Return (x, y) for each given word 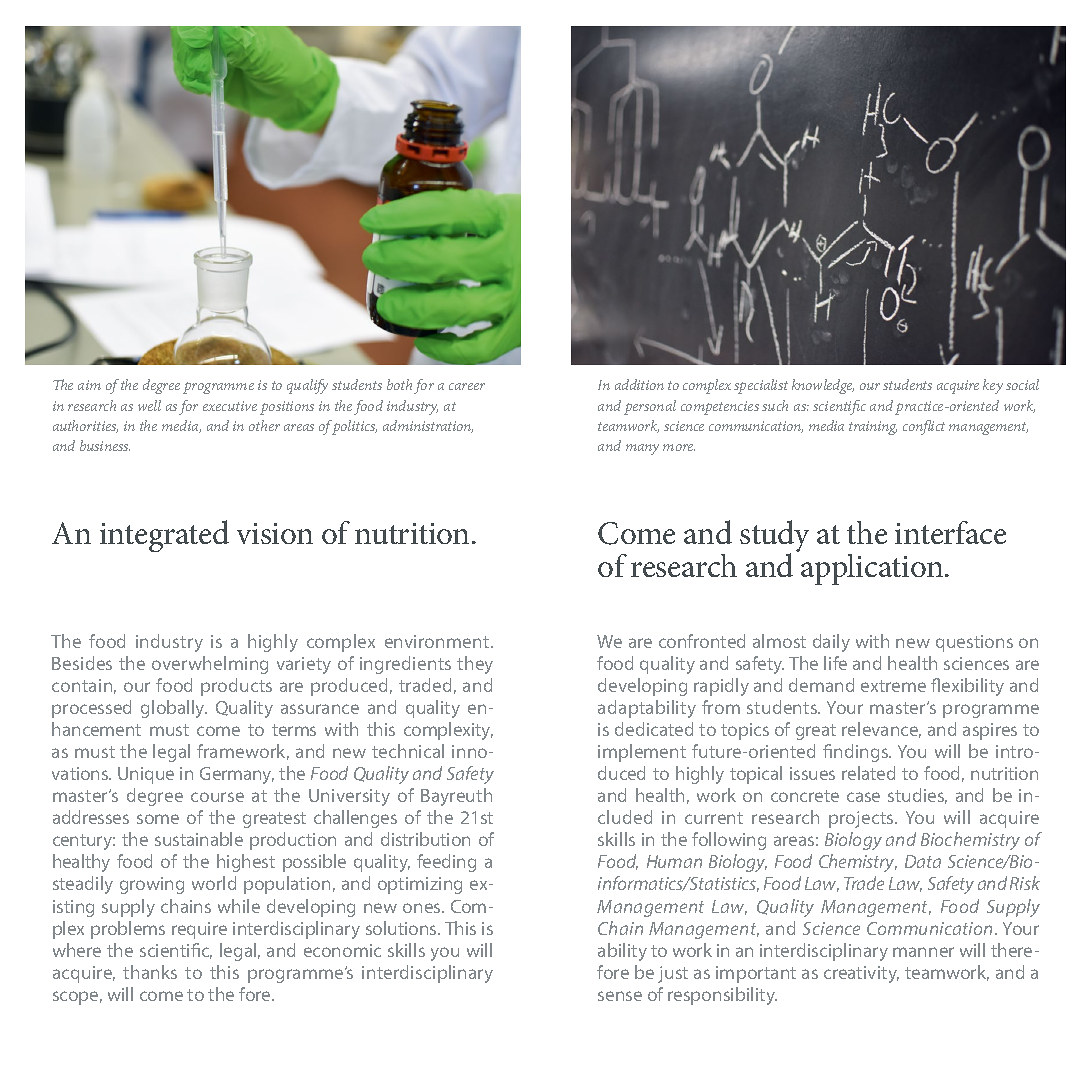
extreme (893, 686)
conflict (924, 427)
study (774, 537)
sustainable (199, 839)
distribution (425, 839)
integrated (164, 536)
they (475, 665)
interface (950, 532)
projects (862, 819)
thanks (150, 972)
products (236, 687)
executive (230, 406)
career (467, 386)
